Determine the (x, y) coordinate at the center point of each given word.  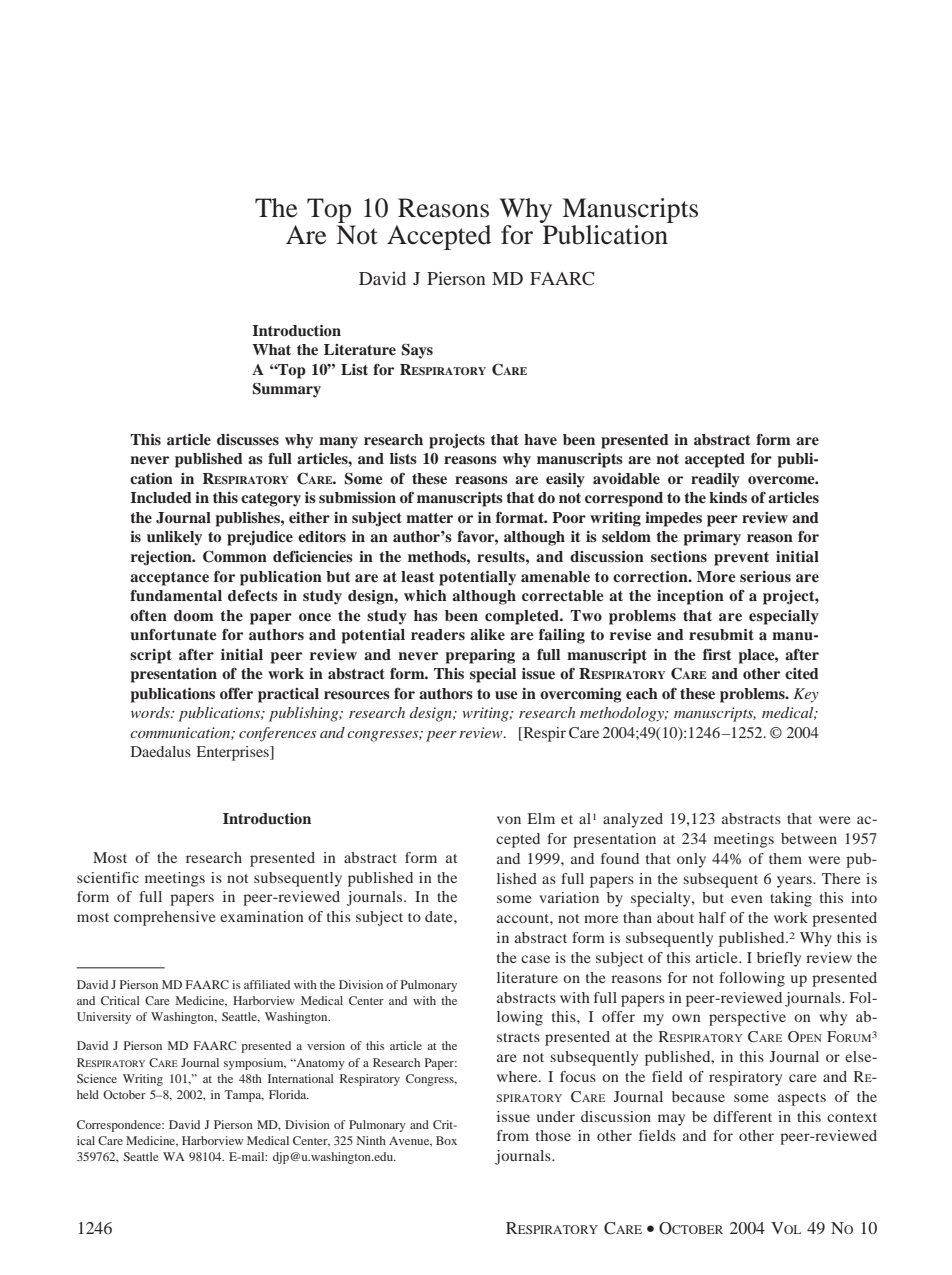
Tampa (244, 1096)
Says (417, 351)
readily (715, 480)
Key (806, 695)
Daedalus (161, 751)
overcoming (581, 695)
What (271, 349)
